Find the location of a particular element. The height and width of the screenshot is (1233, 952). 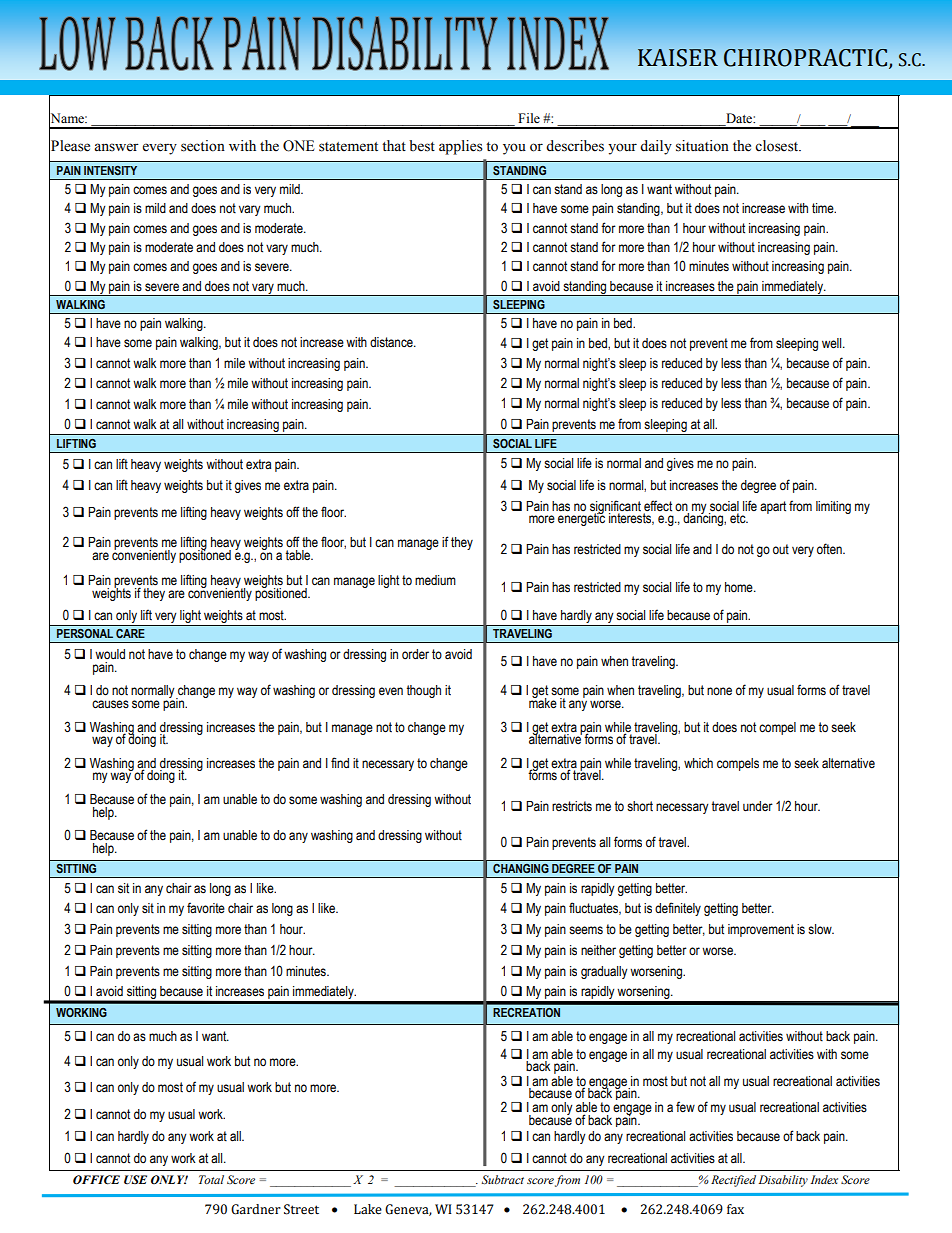

seems is located at coordinates (586, 930).
